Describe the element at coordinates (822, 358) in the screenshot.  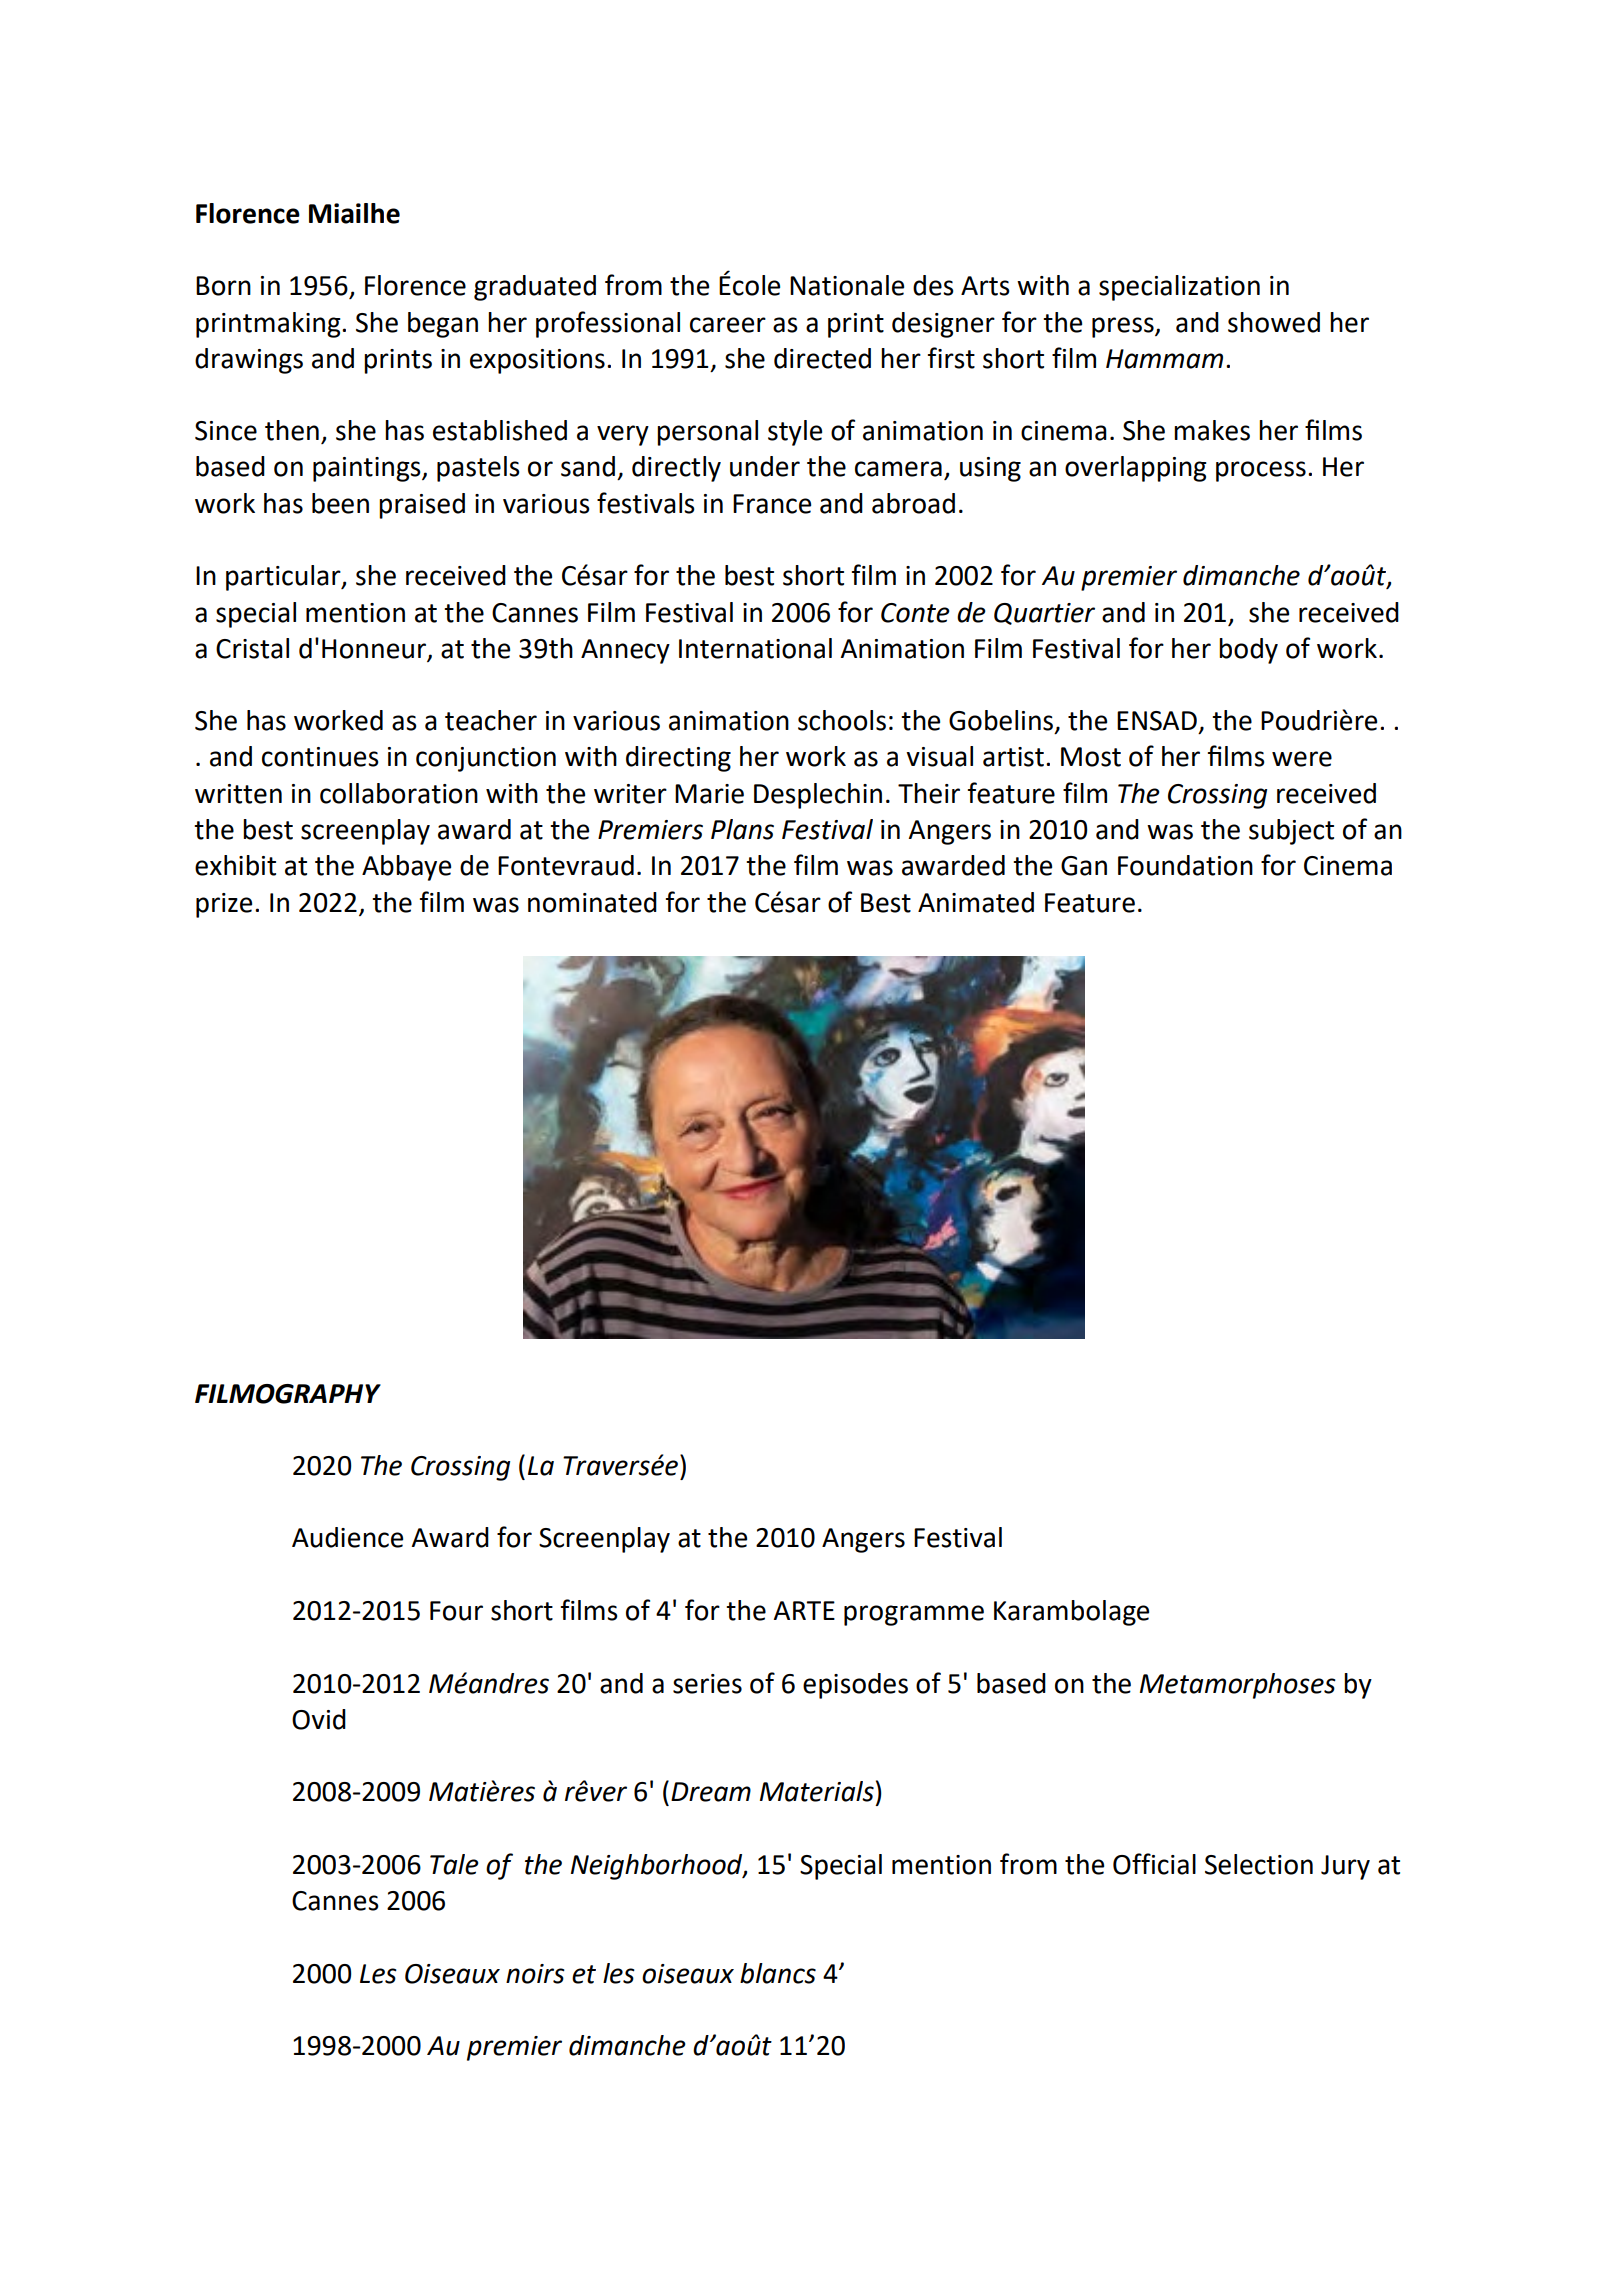
I see `directed` at that location.
